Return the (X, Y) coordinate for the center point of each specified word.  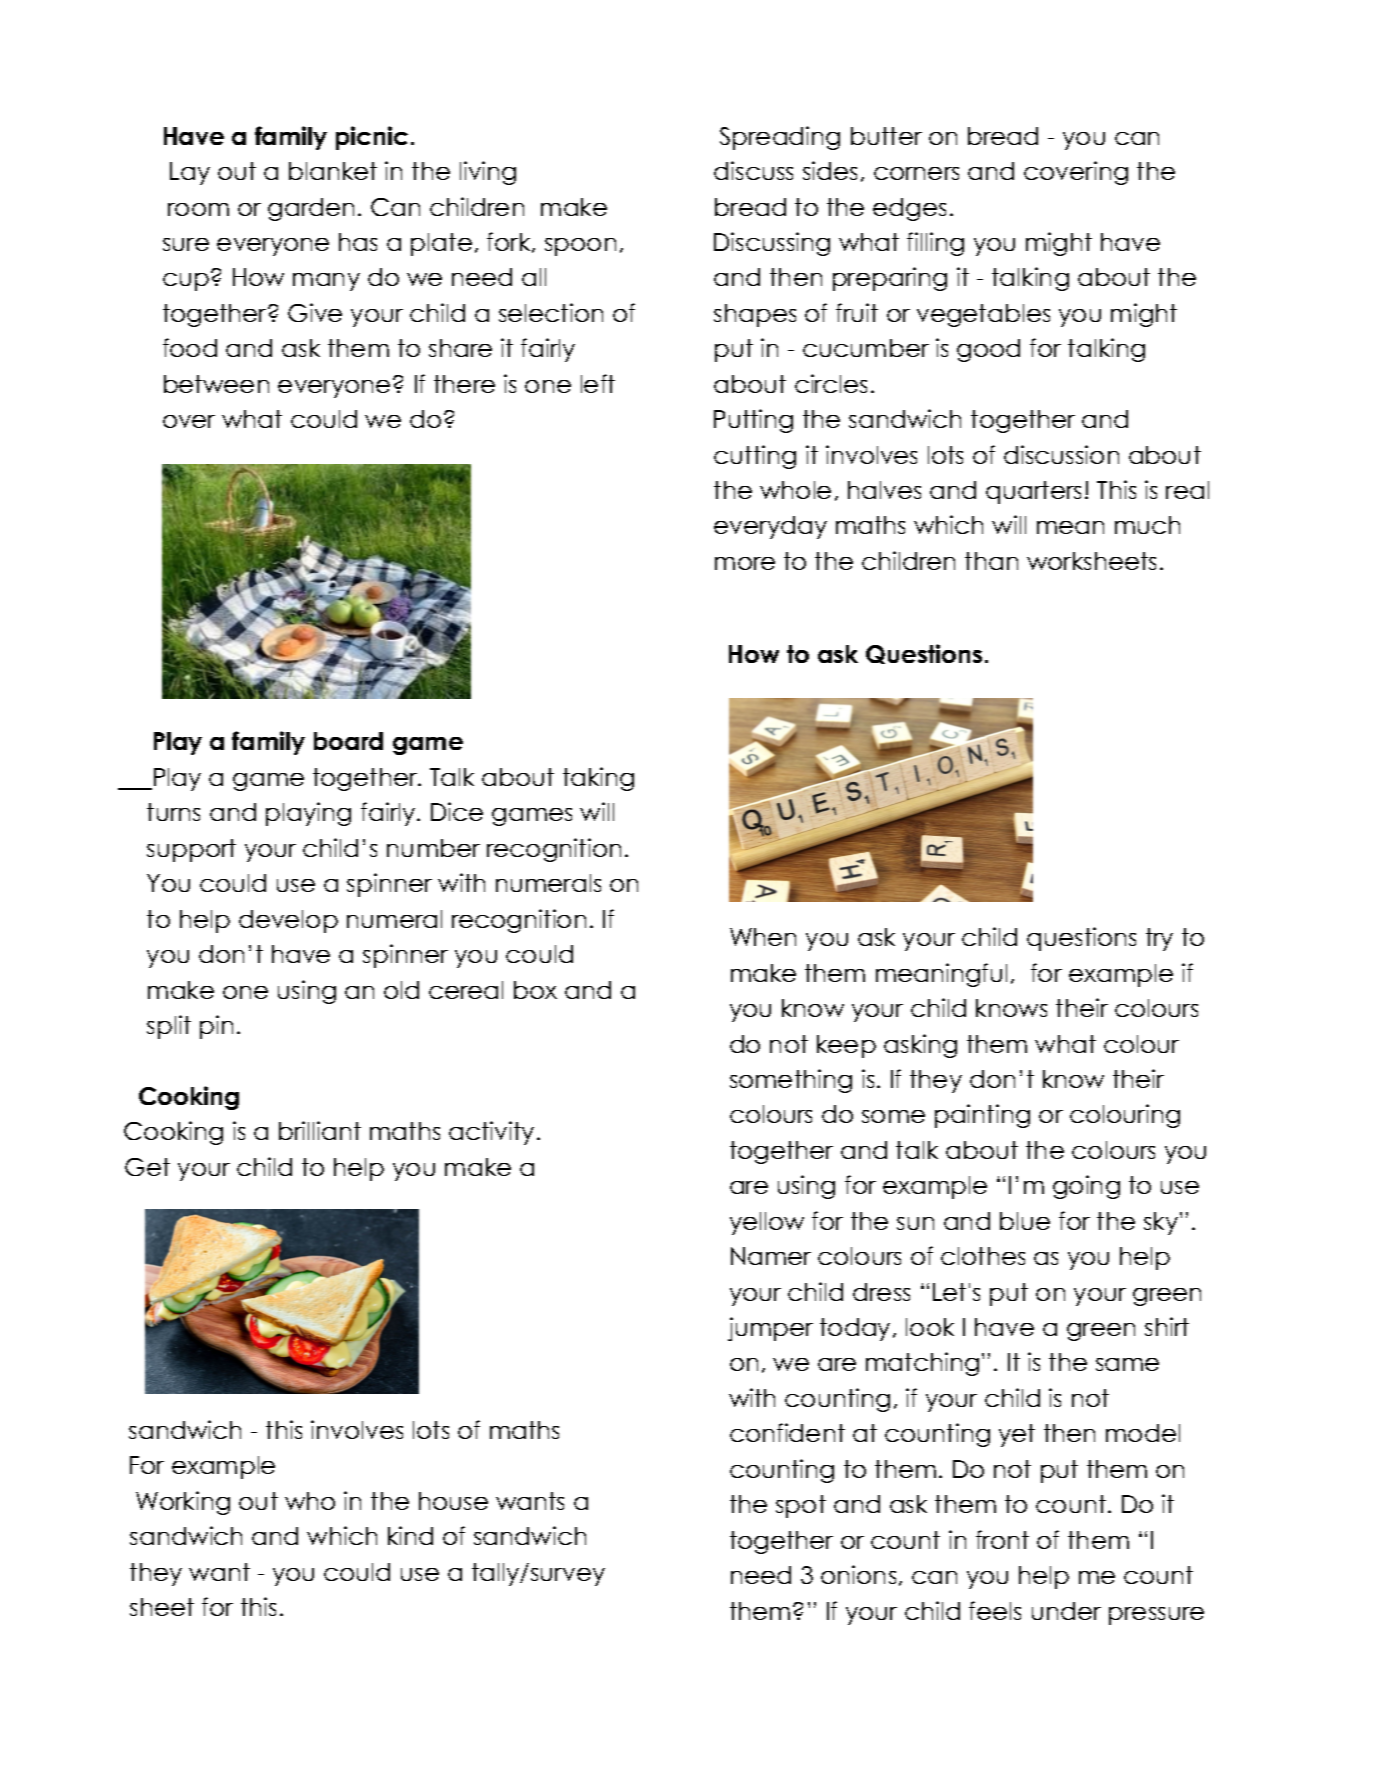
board (348, 741)
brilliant (320, 1130)
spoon (580, 247)
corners (916, 173)
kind (410, 1535)
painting (982, 1116)
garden (311, 209)
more (745, 563)
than (991, 561)
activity (491, 1133)
